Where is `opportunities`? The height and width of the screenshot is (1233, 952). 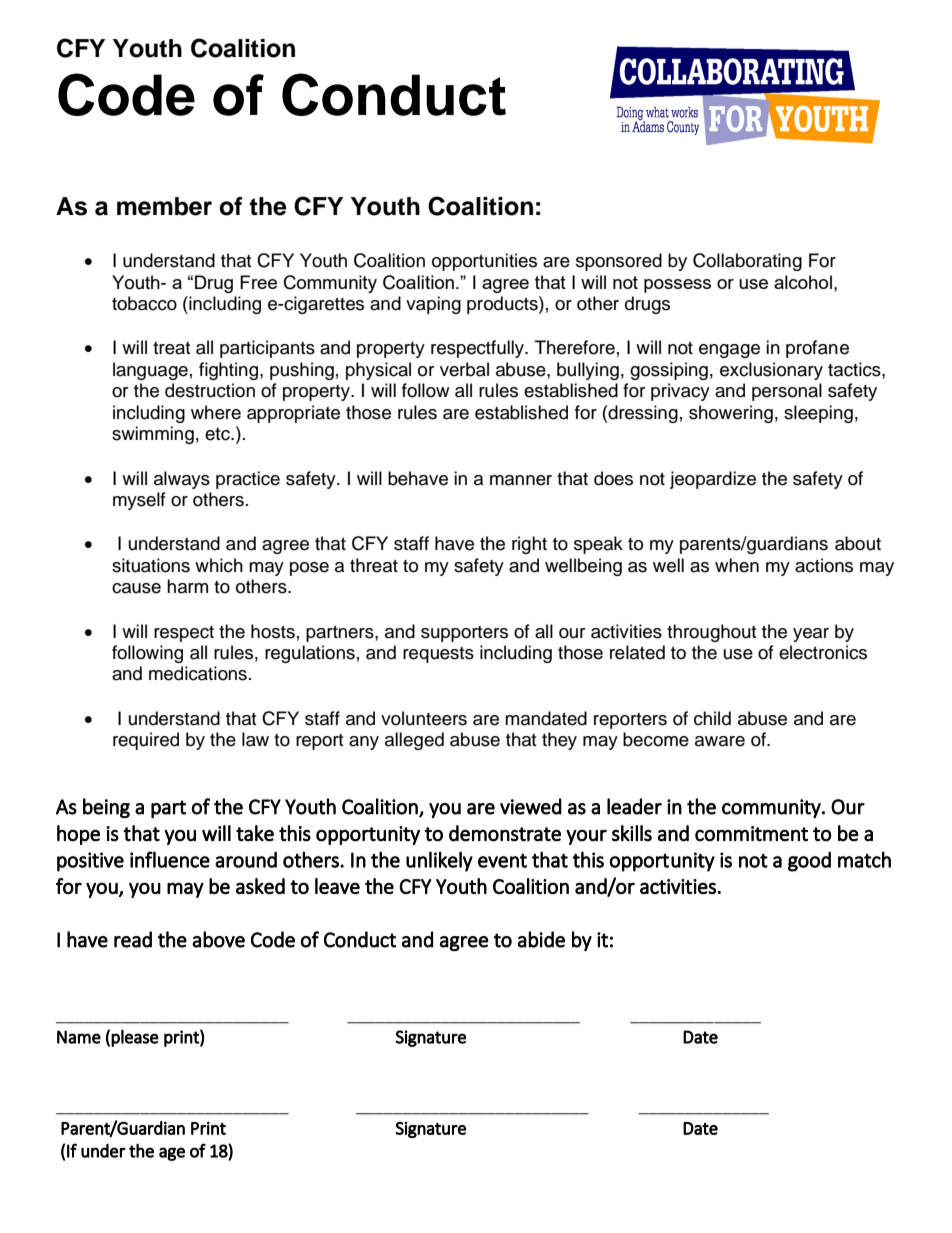 opportunities is located at coordinates (484, 262).
